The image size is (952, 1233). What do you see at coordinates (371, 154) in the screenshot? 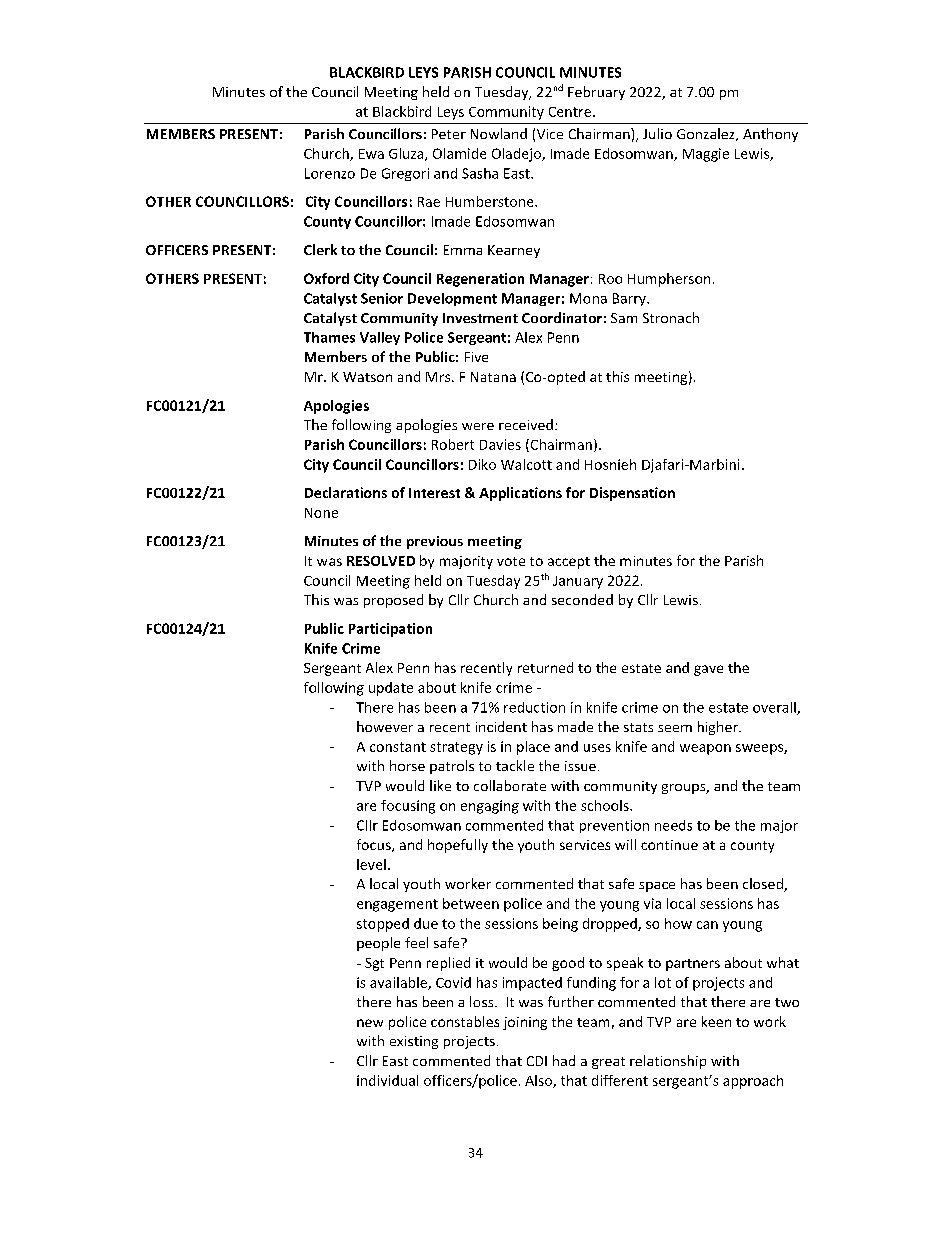
I see `Ewa` at bounding box center [371, 154].
